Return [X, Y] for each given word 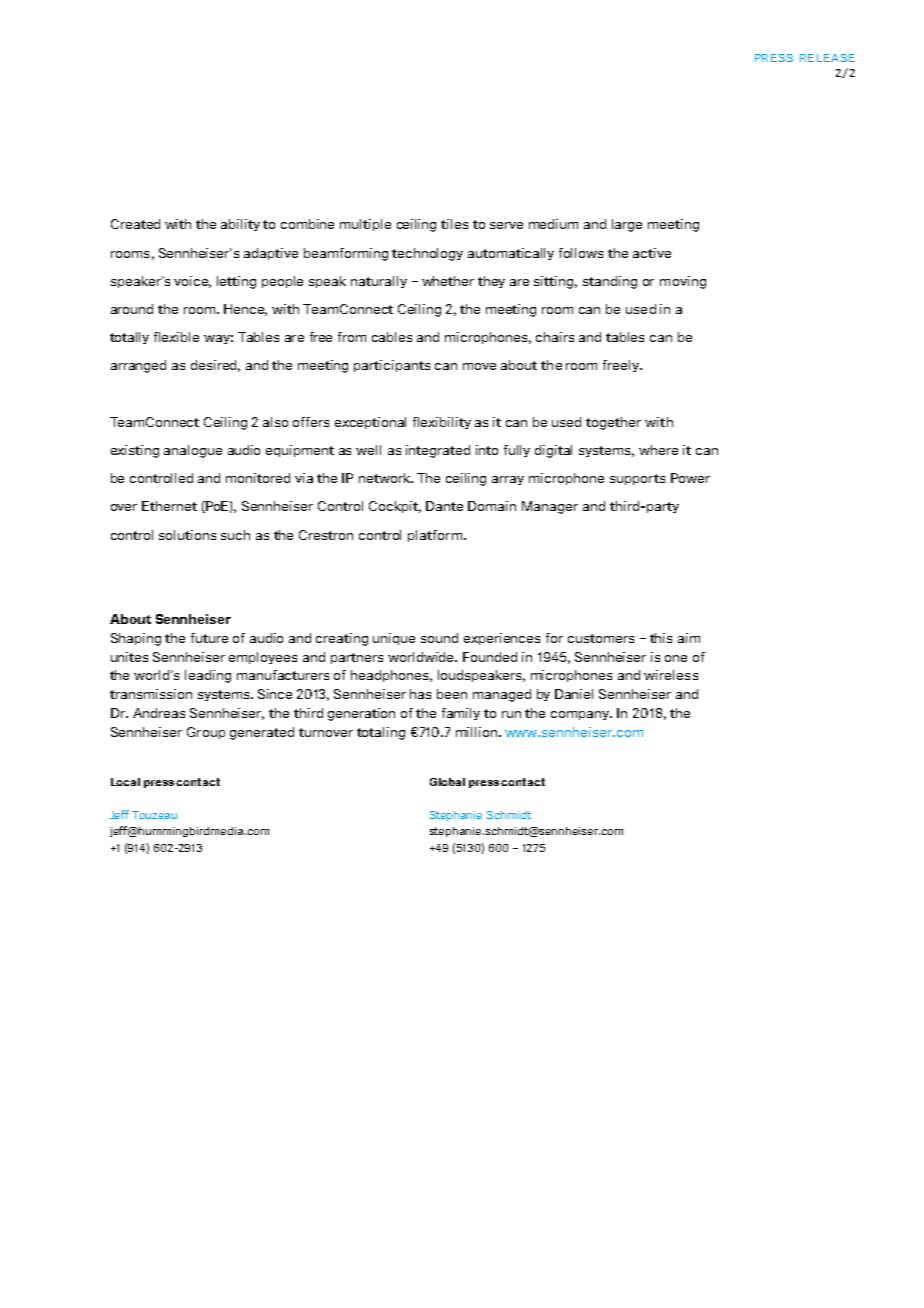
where [658, 450]
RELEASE [827, 58]
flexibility [442, 423]
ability [240, 225]
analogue [193, 451]
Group [206, 733]
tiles [454, 224]
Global [447, 782]
